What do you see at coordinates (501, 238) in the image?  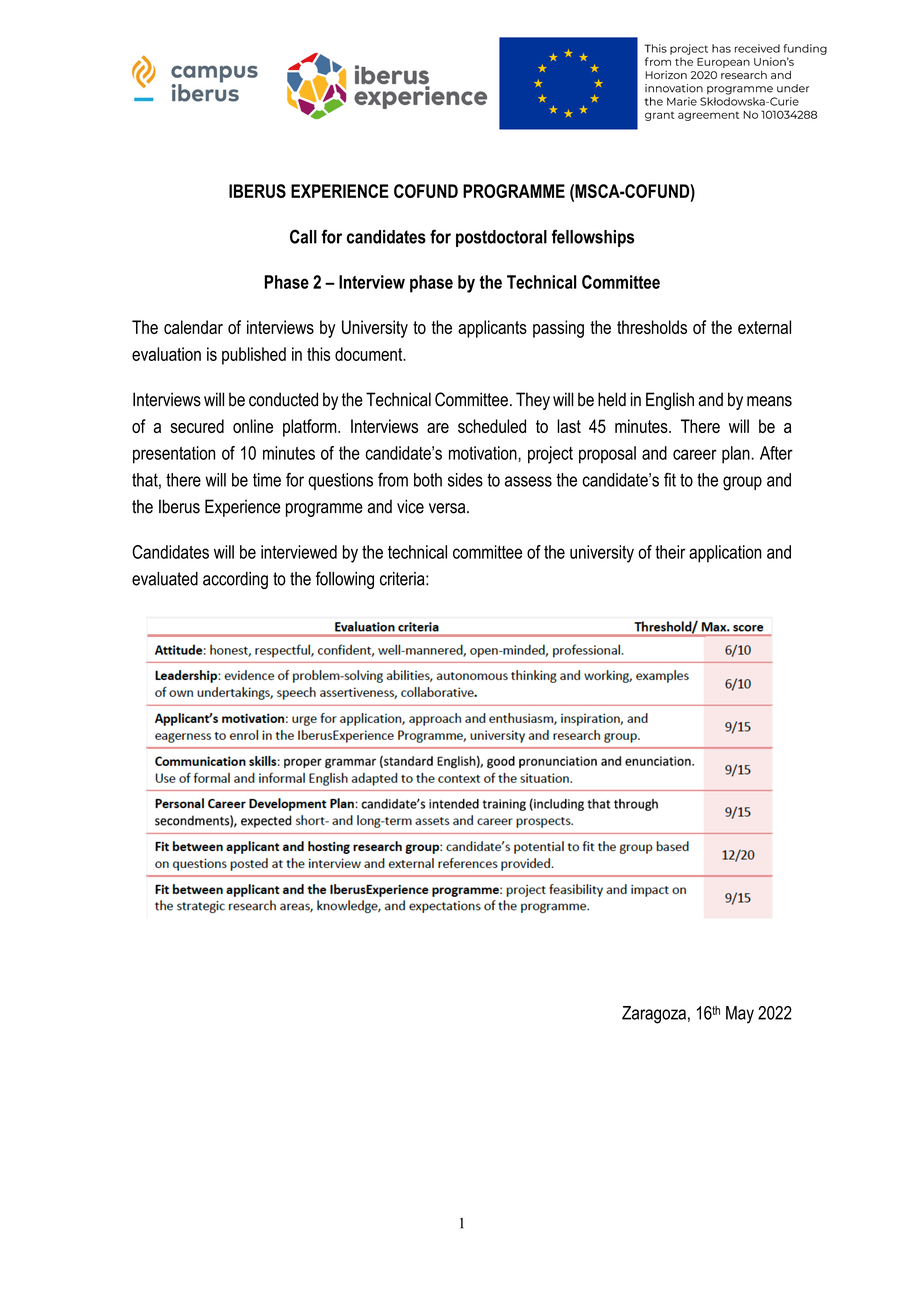 I see `postdoctoral` at bounding box center [501, 238].
